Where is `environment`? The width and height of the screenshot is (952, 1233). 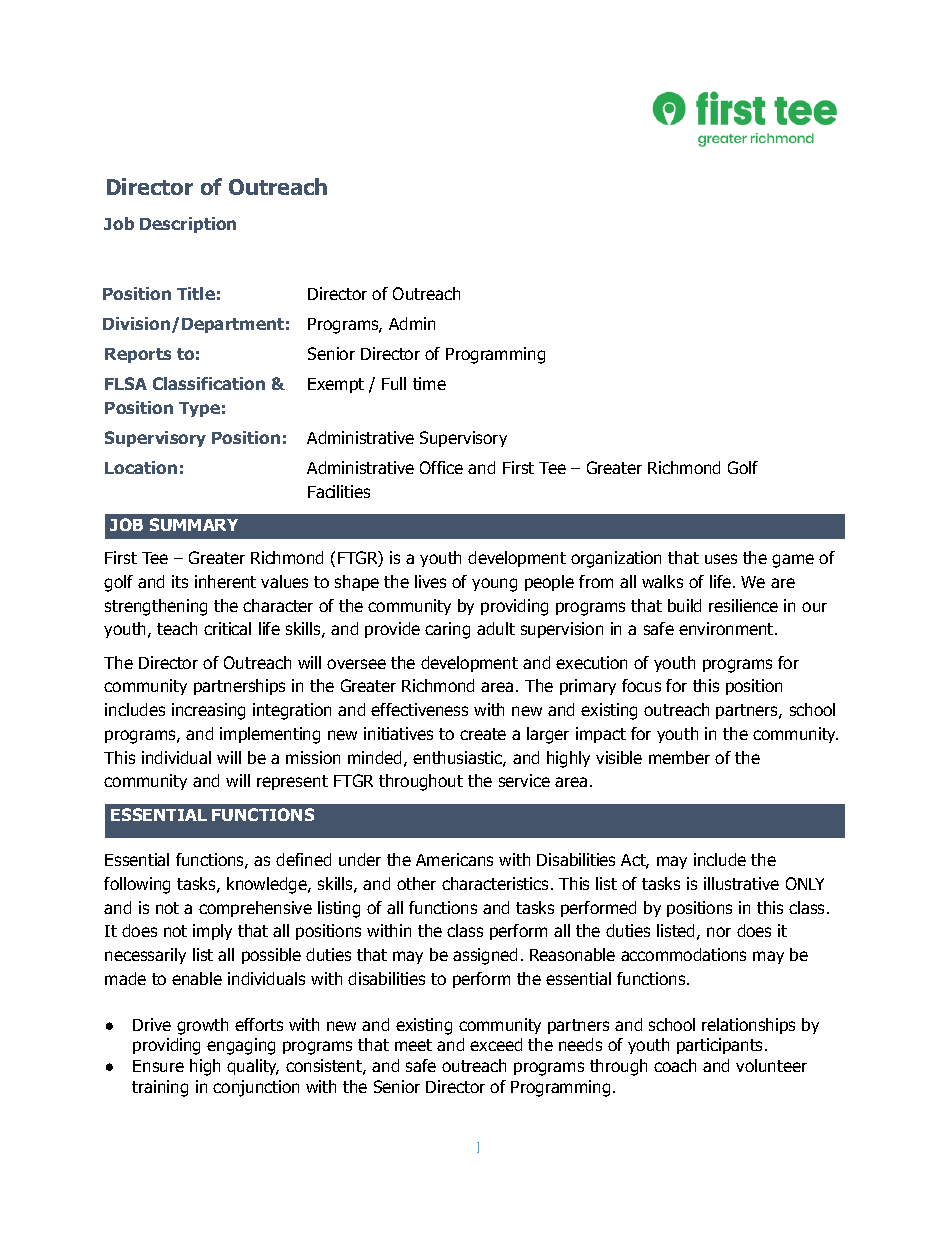 environment is located at coordinates (727, 628).
